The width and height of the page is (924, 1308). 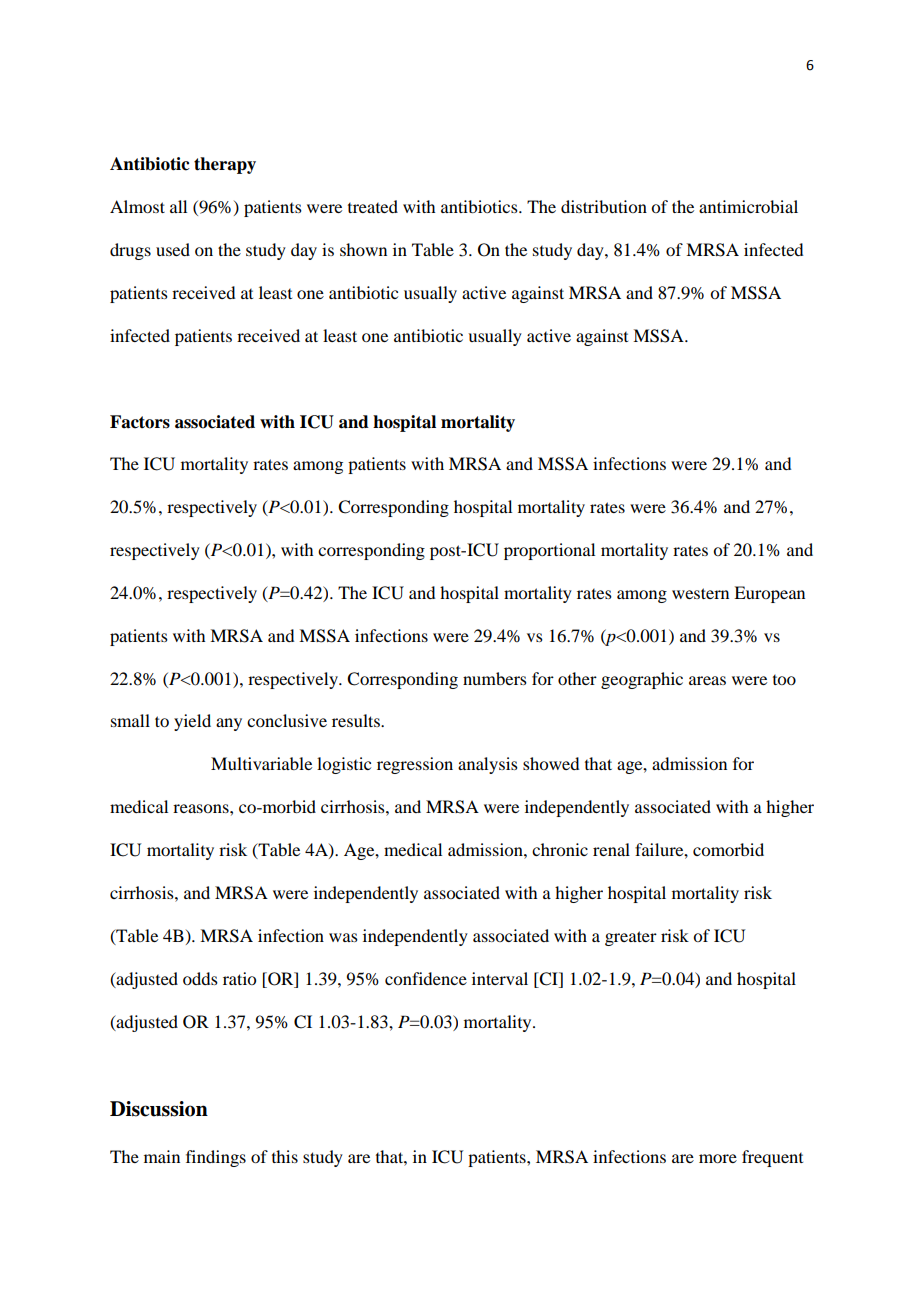 I want to click on this, so click(x=285, y=1156).
